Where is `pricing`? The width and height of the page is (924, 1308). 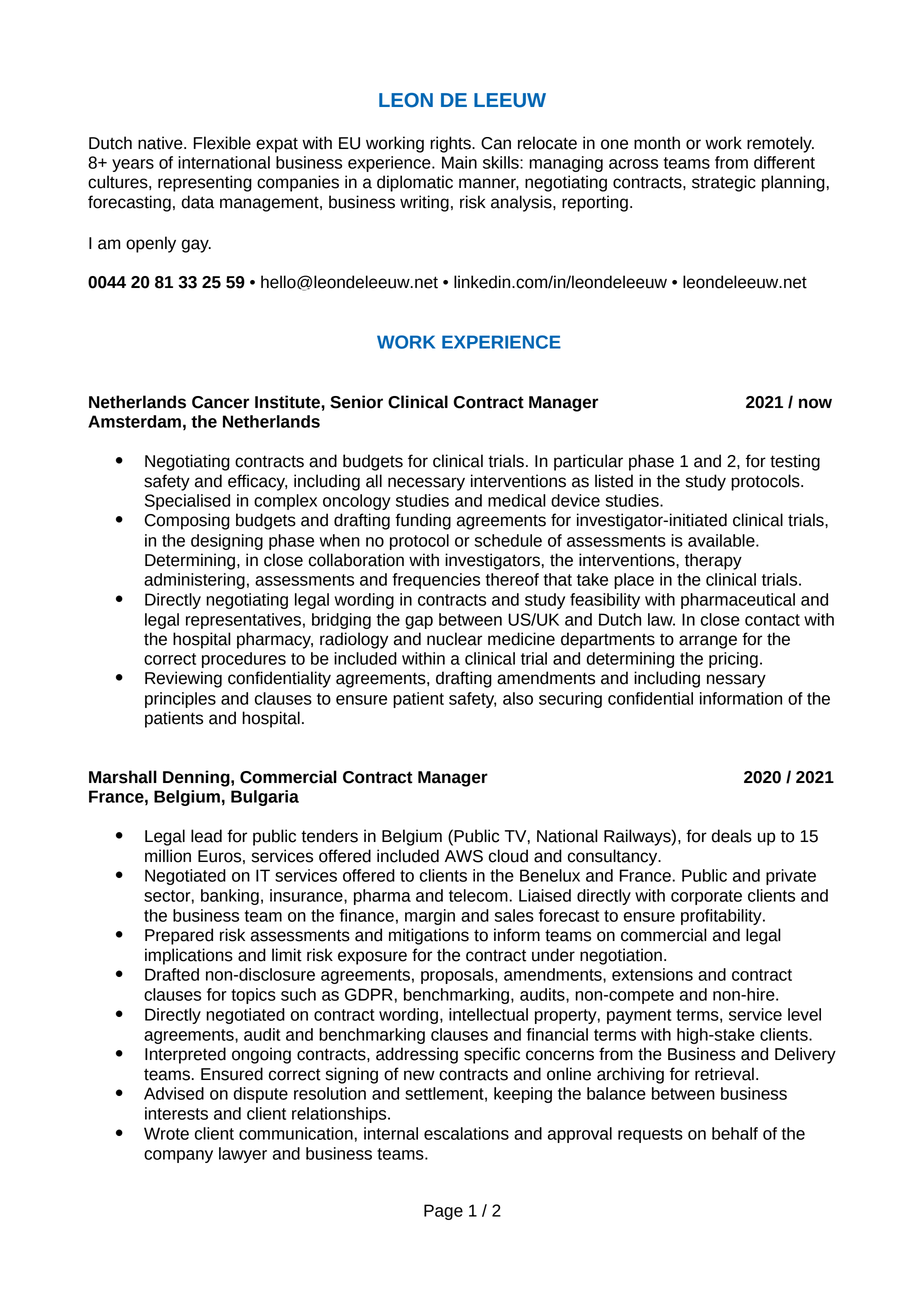
pricing is located at coordinates (733, 660).
